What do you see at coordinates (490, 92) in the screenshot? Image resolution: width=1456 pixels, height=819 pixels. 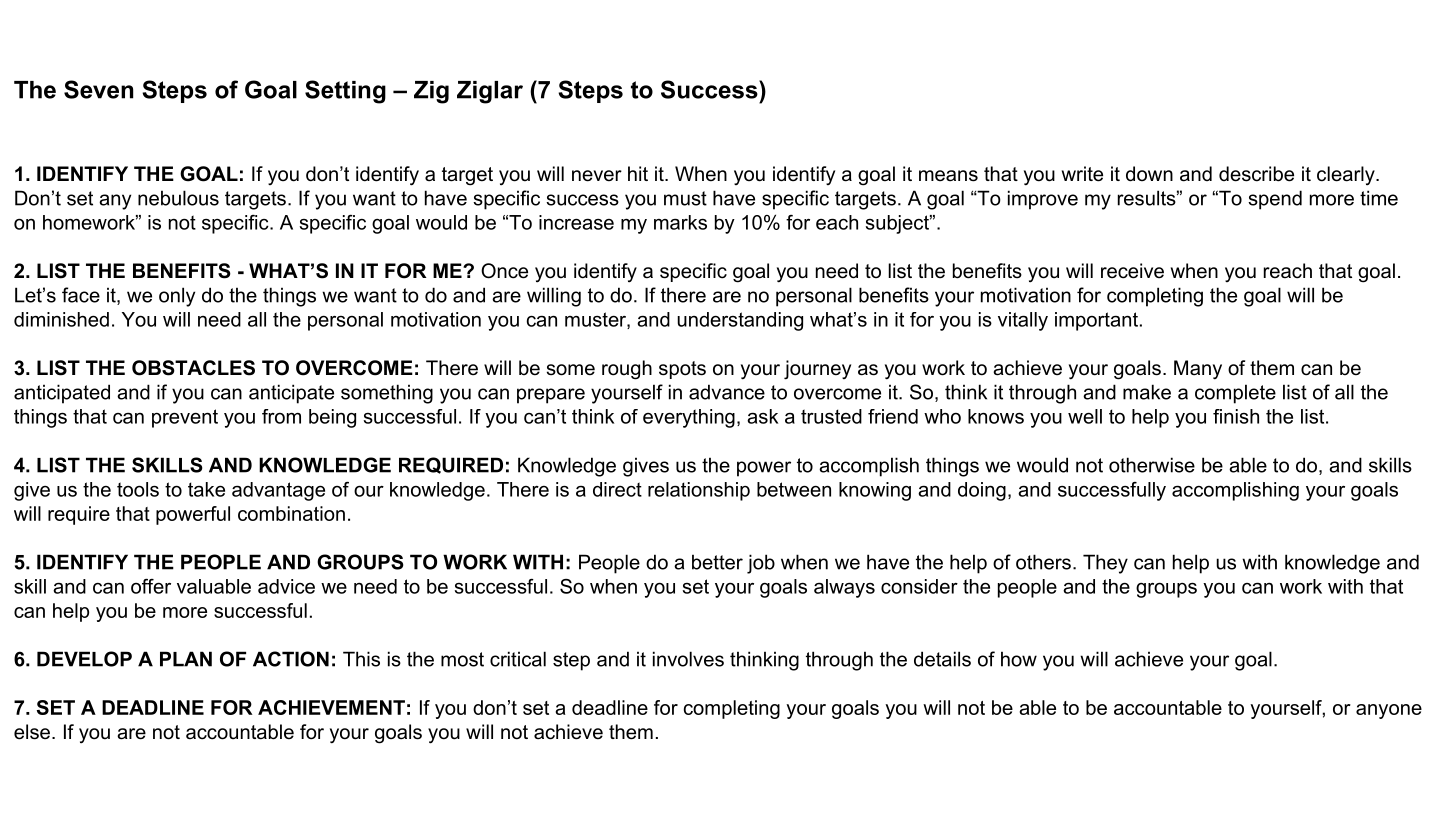 I see `Ziglar` at bounding box center [490, 92].
